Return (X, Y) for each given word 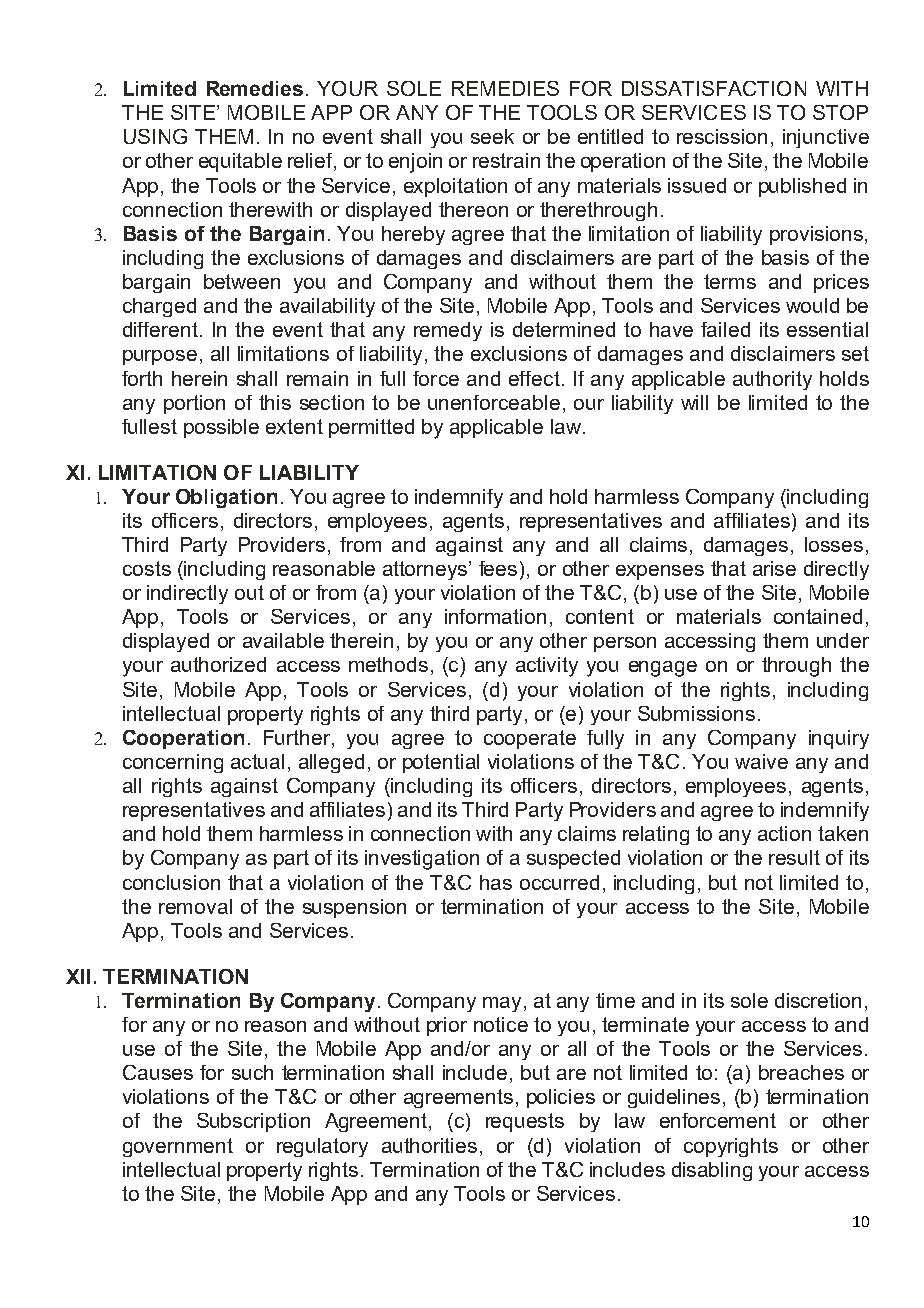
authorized (218, 664)
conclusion (171, 882)
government (178, 1147)
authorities (429, 1145)
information (495, 616)
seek (492, 136)
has (496, 882)
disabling (712, 1171)
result (794, 857)
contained (818, 616)
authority (772, 380)
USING (155, 136)
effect (534, 378)
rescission (722, 136)
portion (194, 404)
